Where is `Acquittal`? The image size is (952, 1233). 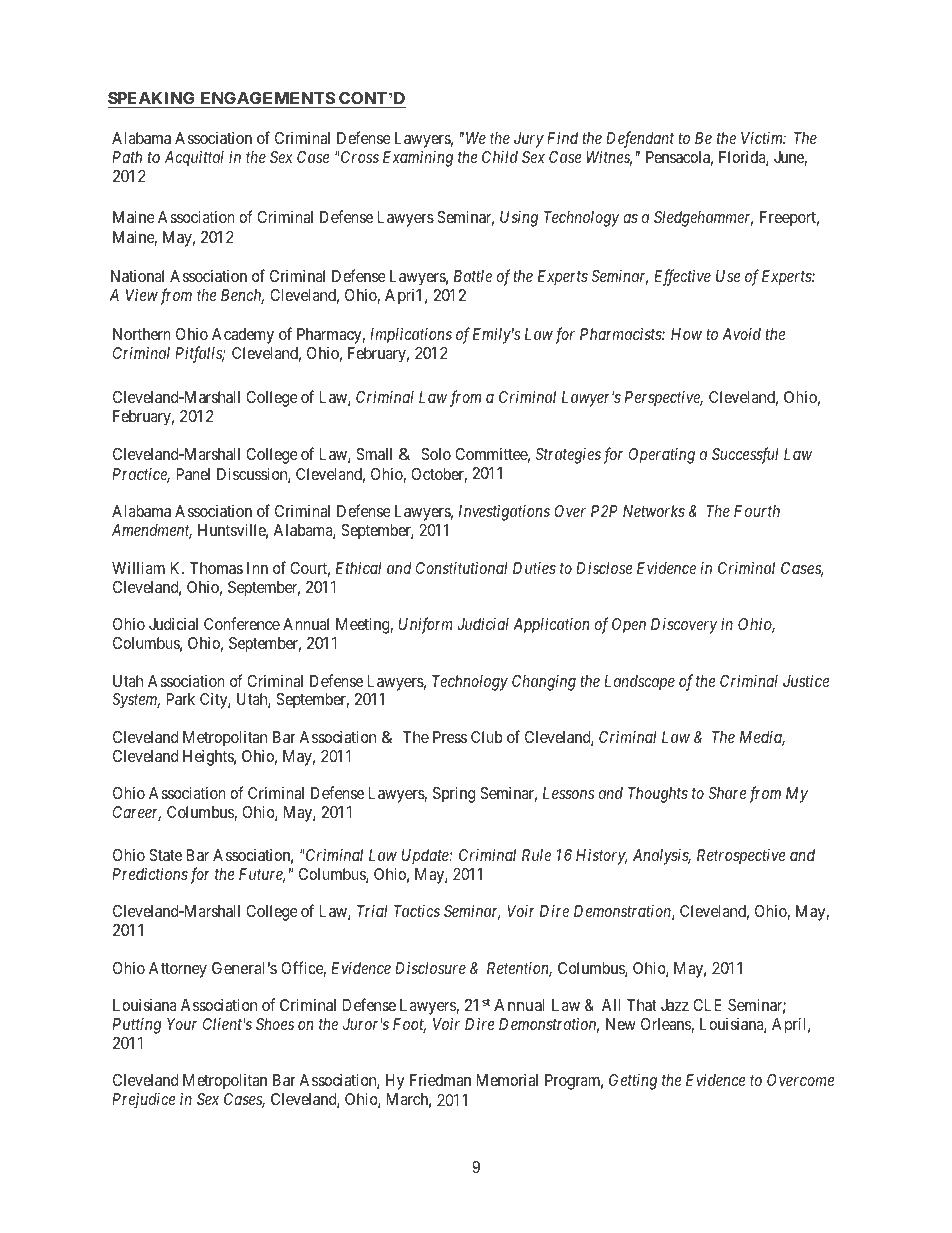 Acquittal is located at coordinates (194, 158).
